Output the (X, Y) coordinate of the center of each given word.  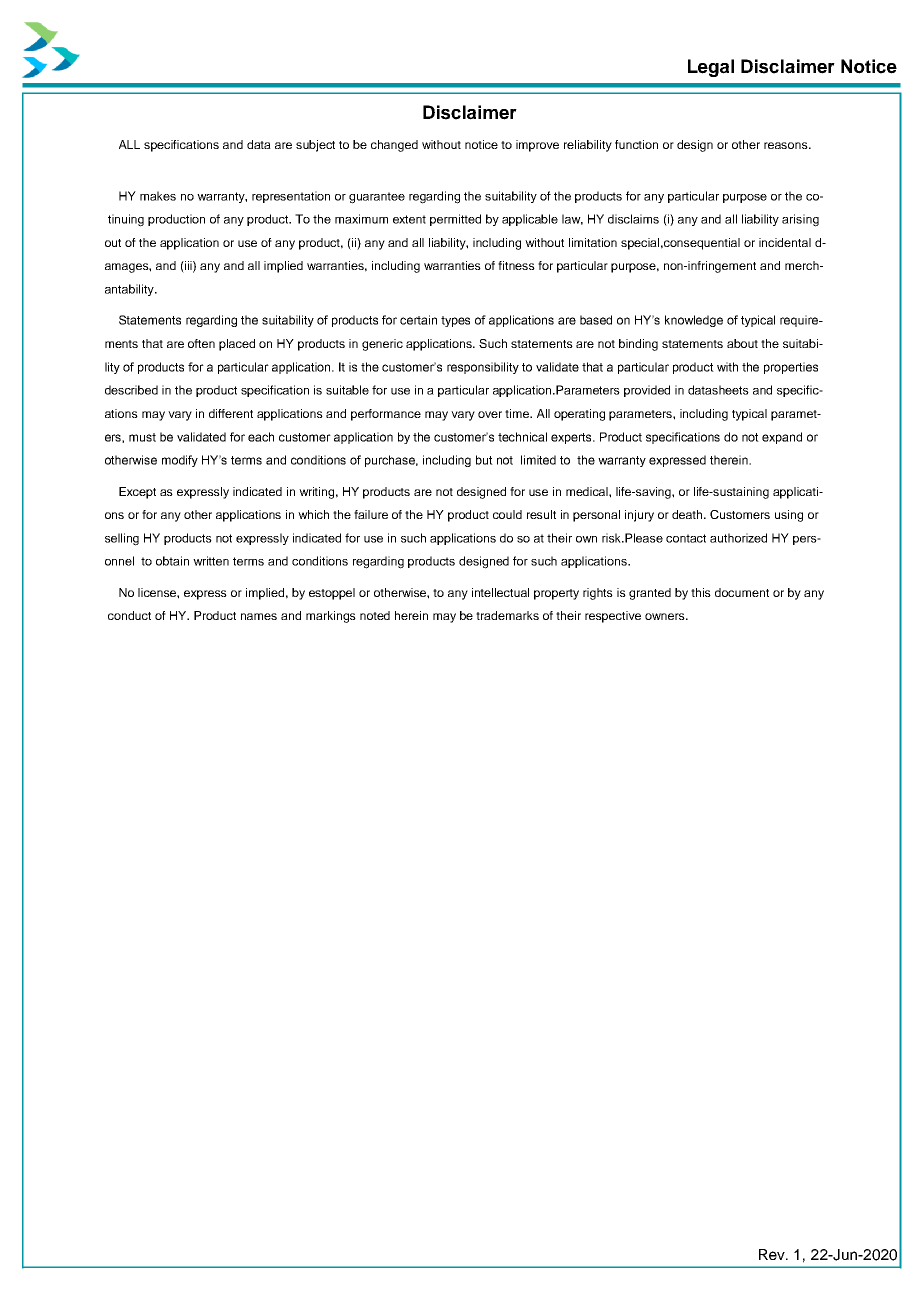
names (259, 616)
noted (375, 615)
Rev (773, 1254)
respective (613, 617)
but (484, 460)
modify (180, 461)
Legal (711, 68)
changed (394, 146)
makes (158, 196)
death (688, 514)
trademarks (507, 615)
